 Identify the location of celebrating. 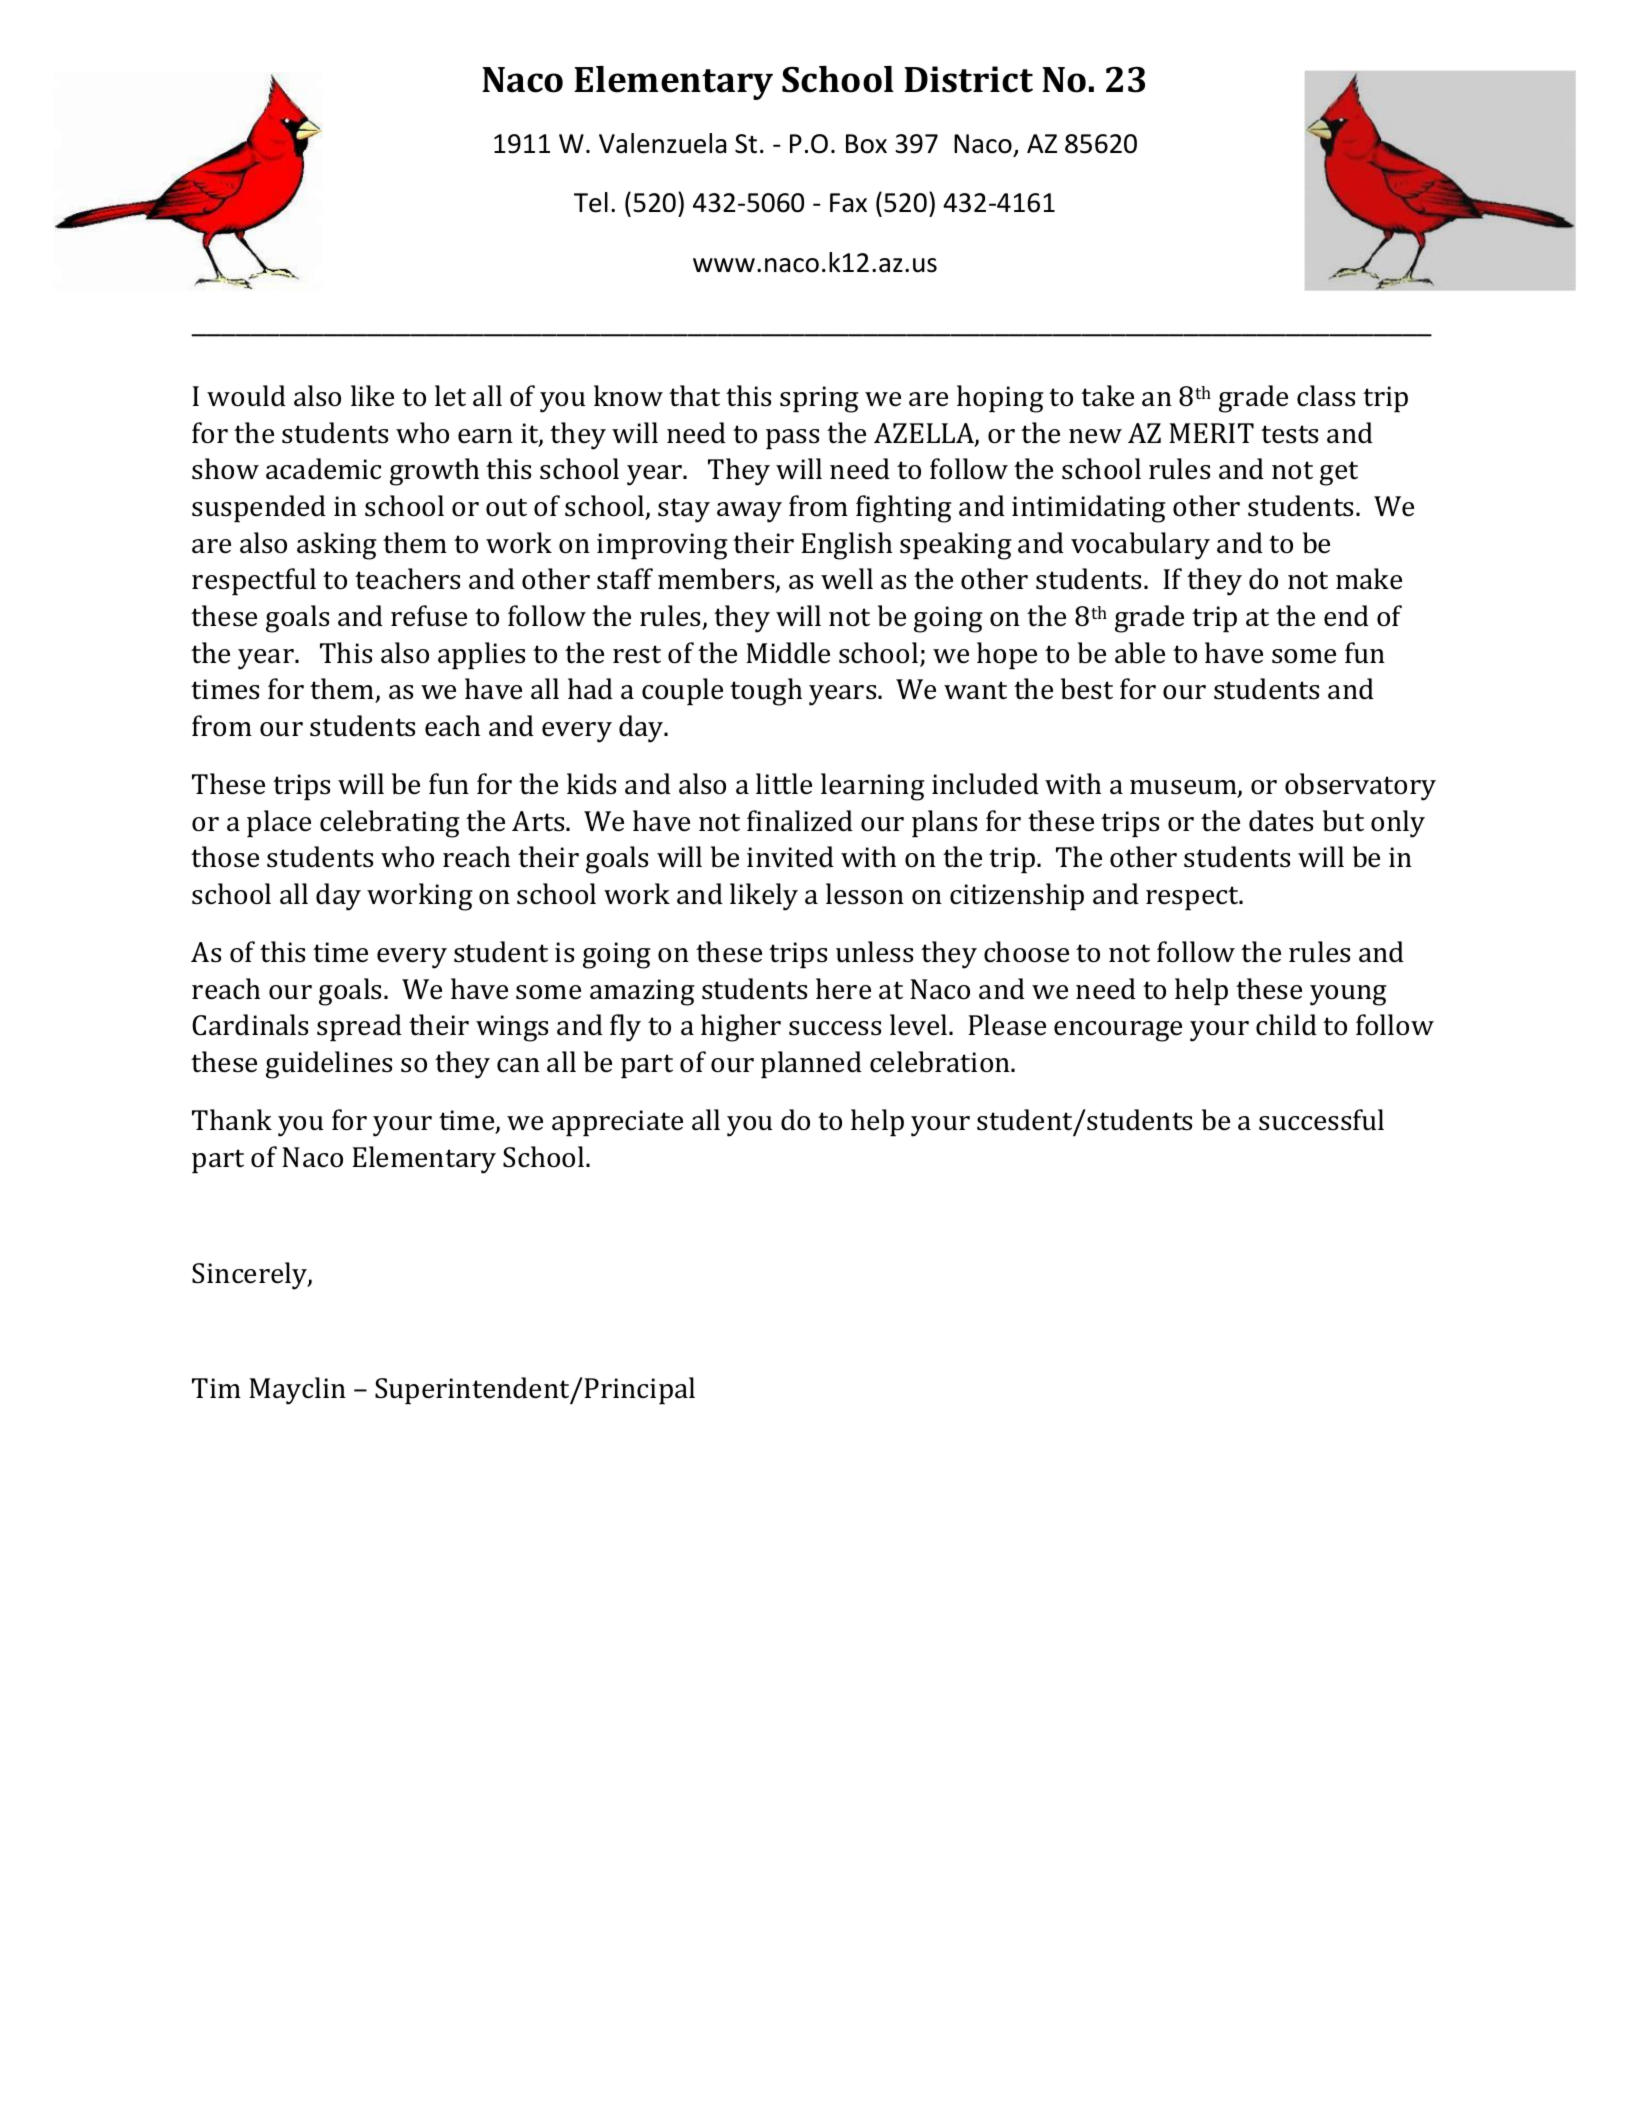
(390, 824).
